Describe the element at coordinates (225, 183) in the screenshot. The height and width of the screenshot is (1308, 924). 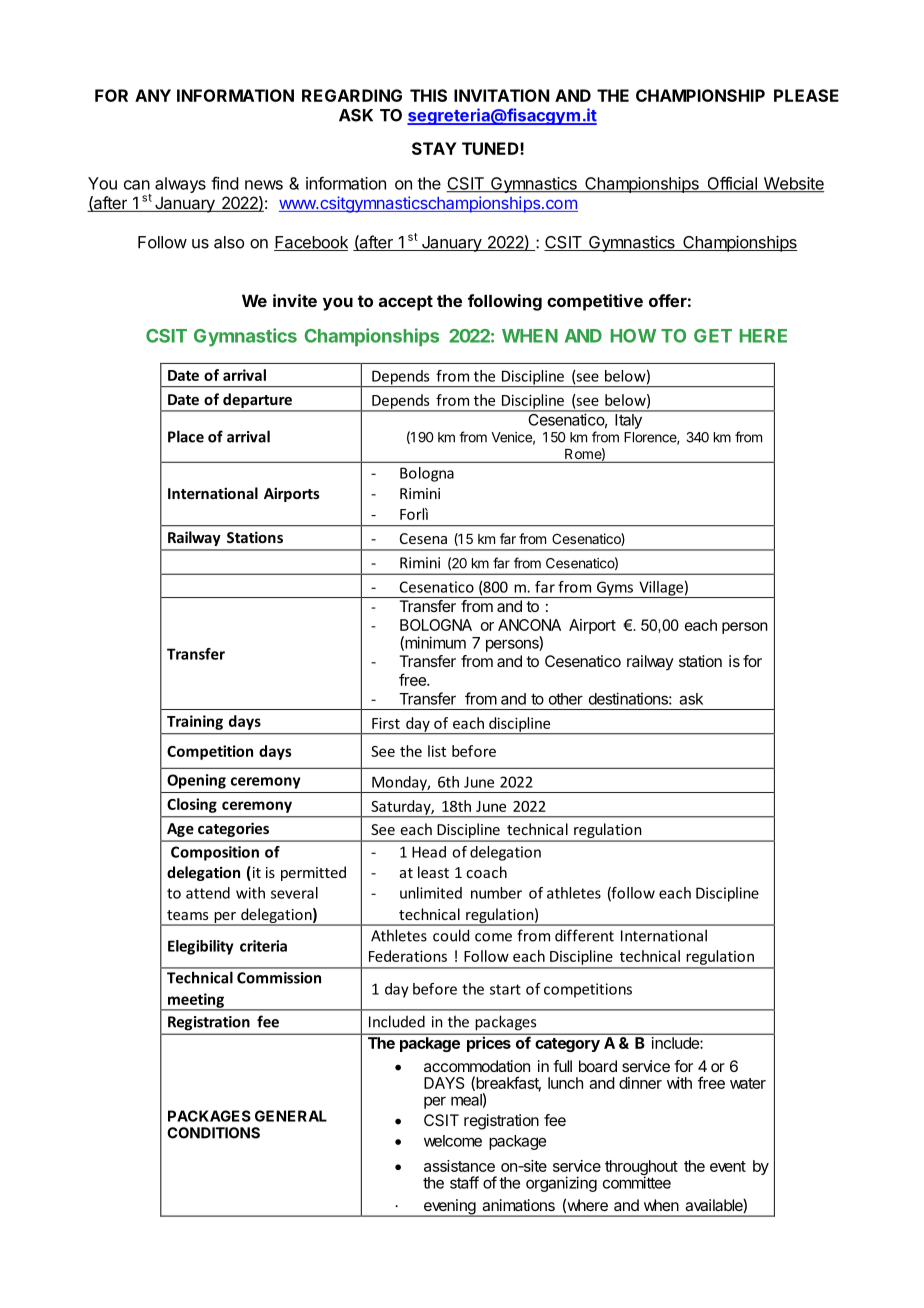
I see `find` at that location.
